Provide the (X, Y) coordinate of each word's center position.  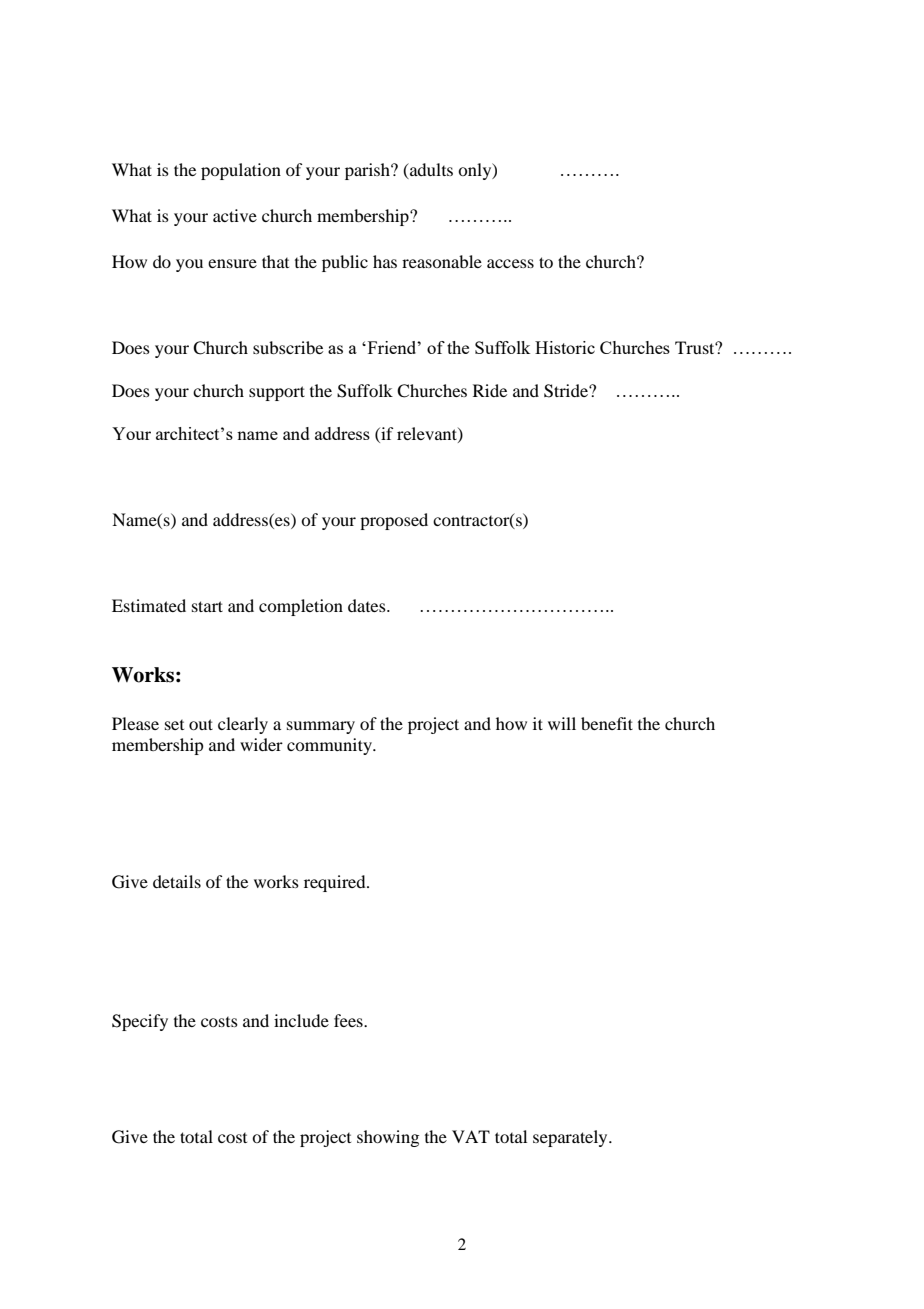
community (330, 746)
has (385, 261)
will (562, 723)
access (510, 263)
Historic (565, 347)
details (177, 881)
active (235, 215)
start (207, 606)
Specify (140, 1022)
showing (388, 1138)
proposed (394, 521)
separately (571, 1138)
